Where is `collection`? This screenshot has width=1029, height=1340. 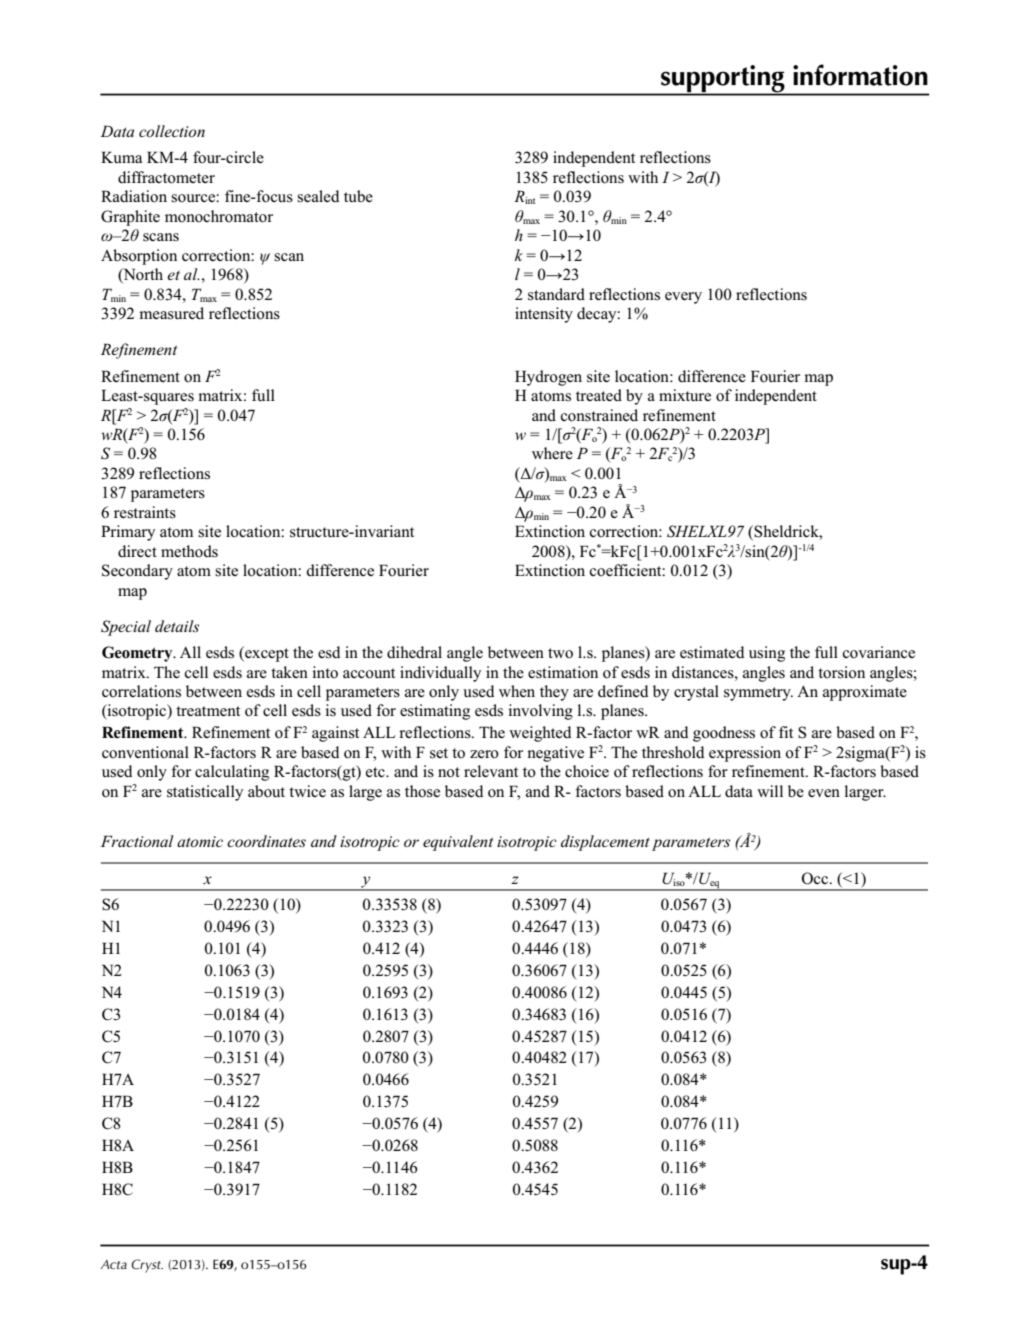 collection is located at coordinates (172, 131).
